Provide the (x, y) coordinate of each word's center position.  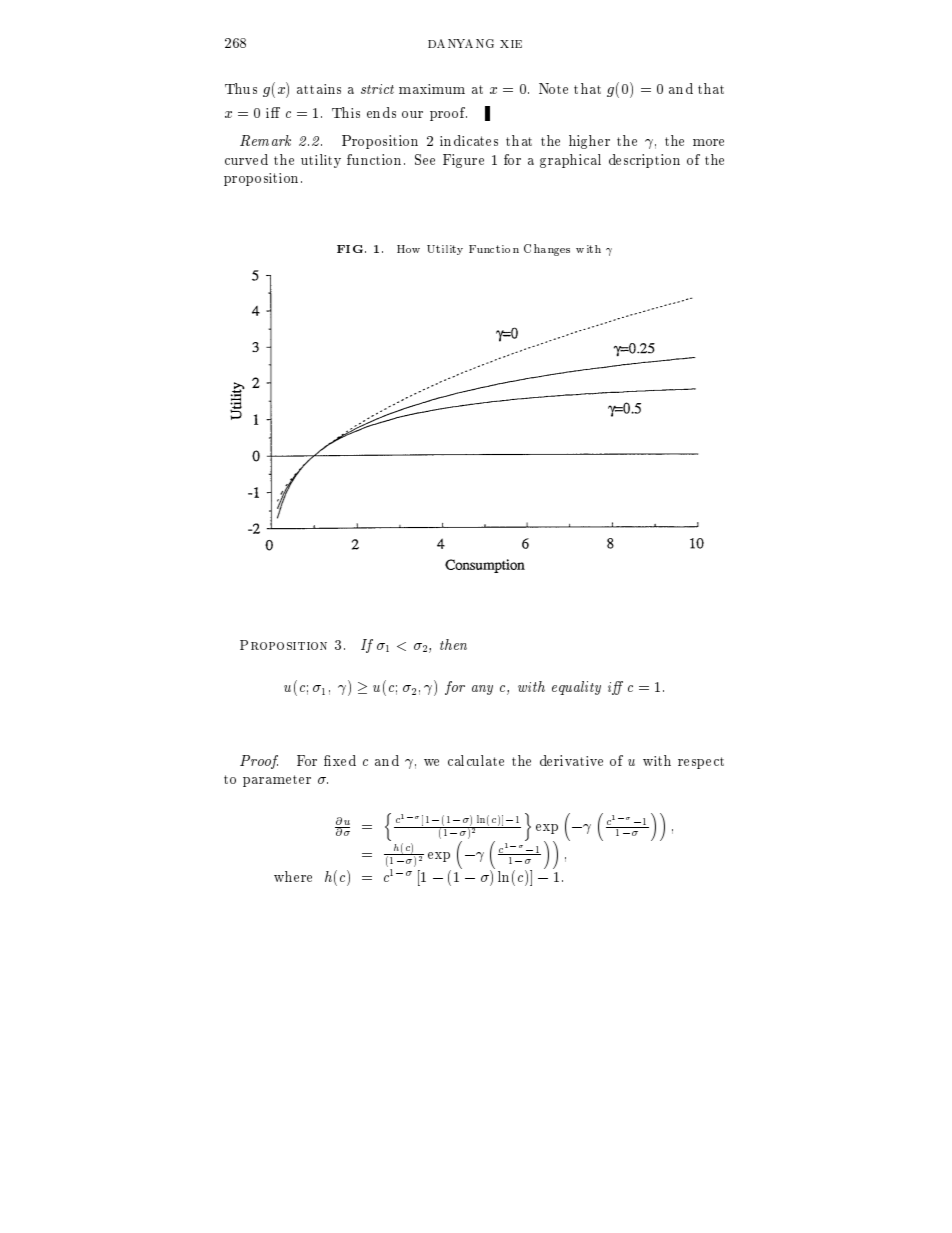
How (408, 249)
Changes (547, 250)
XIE (511, 44)
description (644, 161)
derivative (571, 760)
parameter (277, 781)
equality (576, 688)
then (453, 644)
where (293, 876)
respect (701, 763)
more (708, 142)
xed (343, 760)
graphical (570, 161)
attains (319, 89)
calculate (476, 760)
